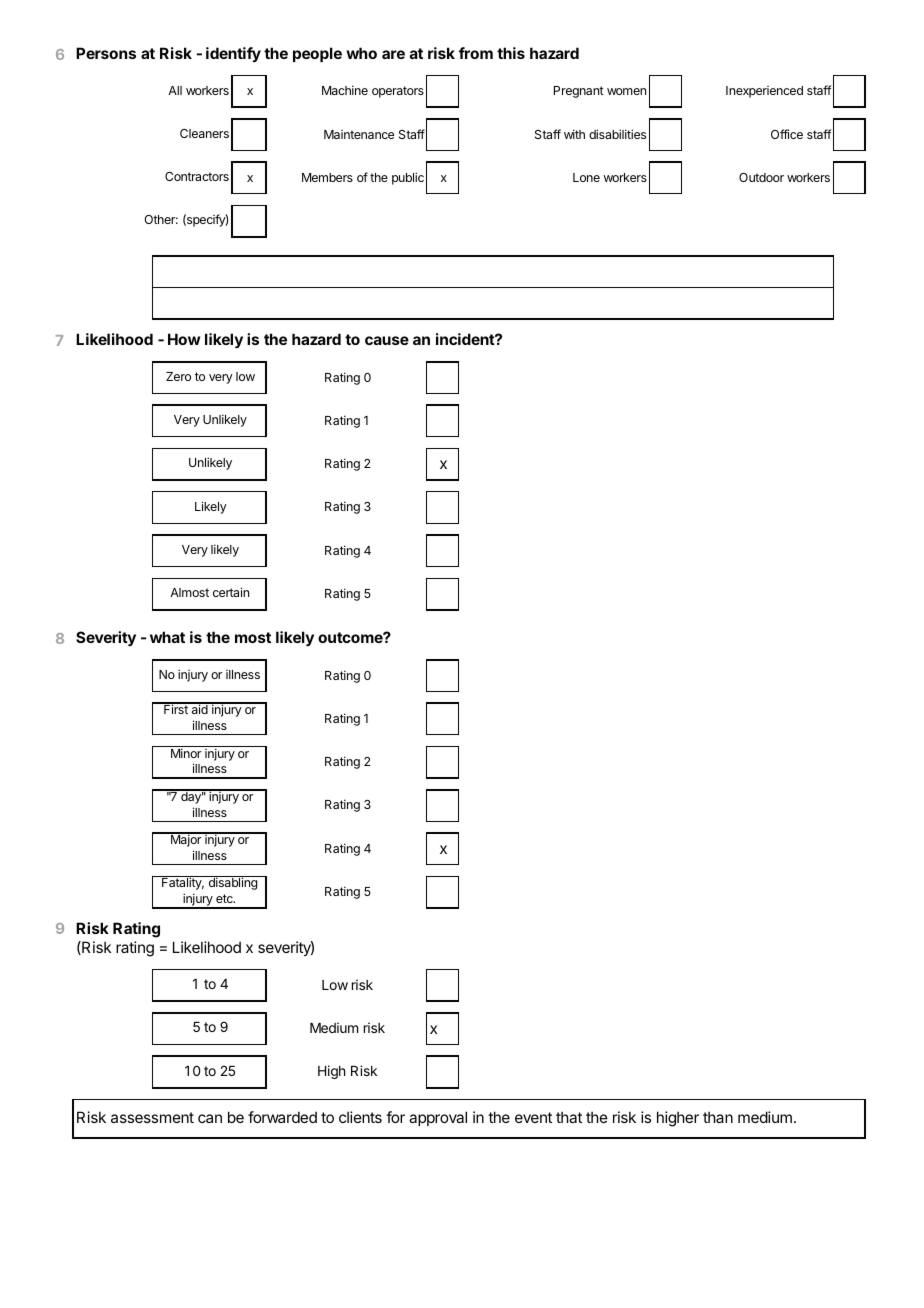  What do you see at coordinates (210, 1118) in the screenshot?
I see `can` at bounding box center [210, 1118].
